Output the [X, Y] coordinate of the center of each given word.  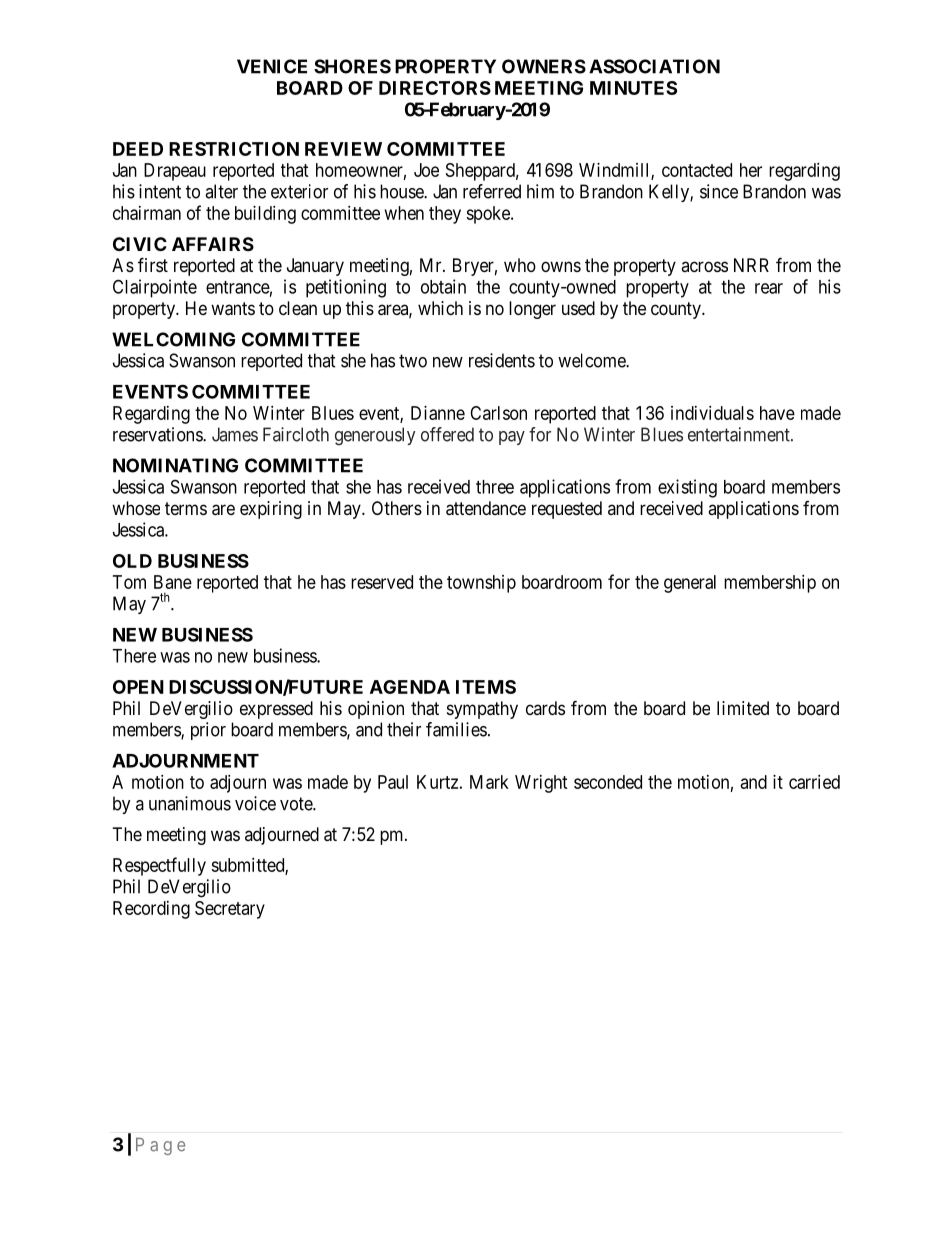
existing [687, 488]
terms [186, 508]
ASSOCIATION [654, 66]
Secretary [230, 910]
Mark [489, 782]
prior [208, 731]
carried [814, 782]
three [495, 487]
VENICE [272, 66]
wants [233, 309]
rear [769, 288]
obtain [443, 286]
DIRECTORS [435, 88]
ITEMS [486, 687]
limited [743, 708]
